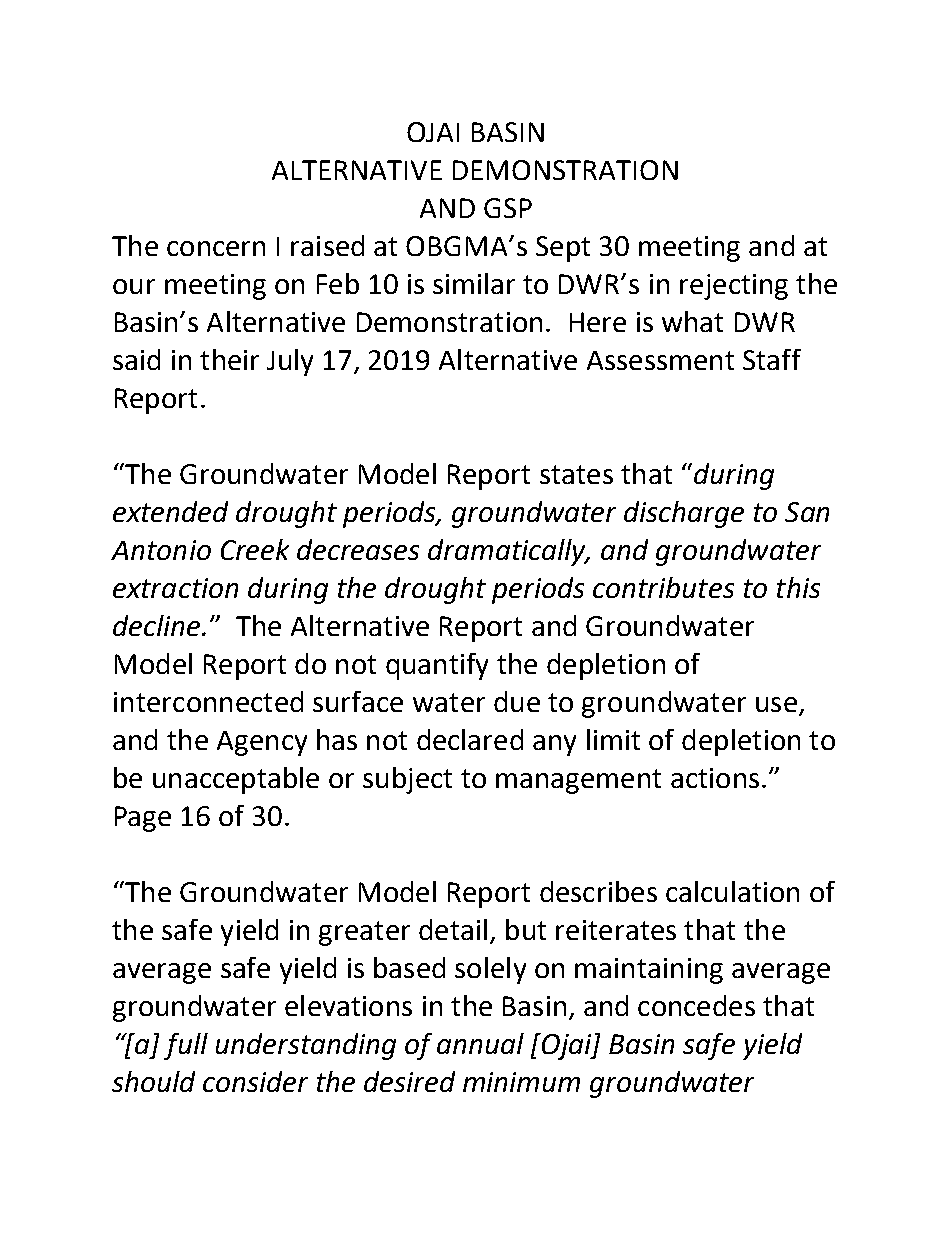 This document has height=1233, width=952. What do you see at coordinates (576, 474) in the document?
I see `states` at bounding box center [576, 474].
